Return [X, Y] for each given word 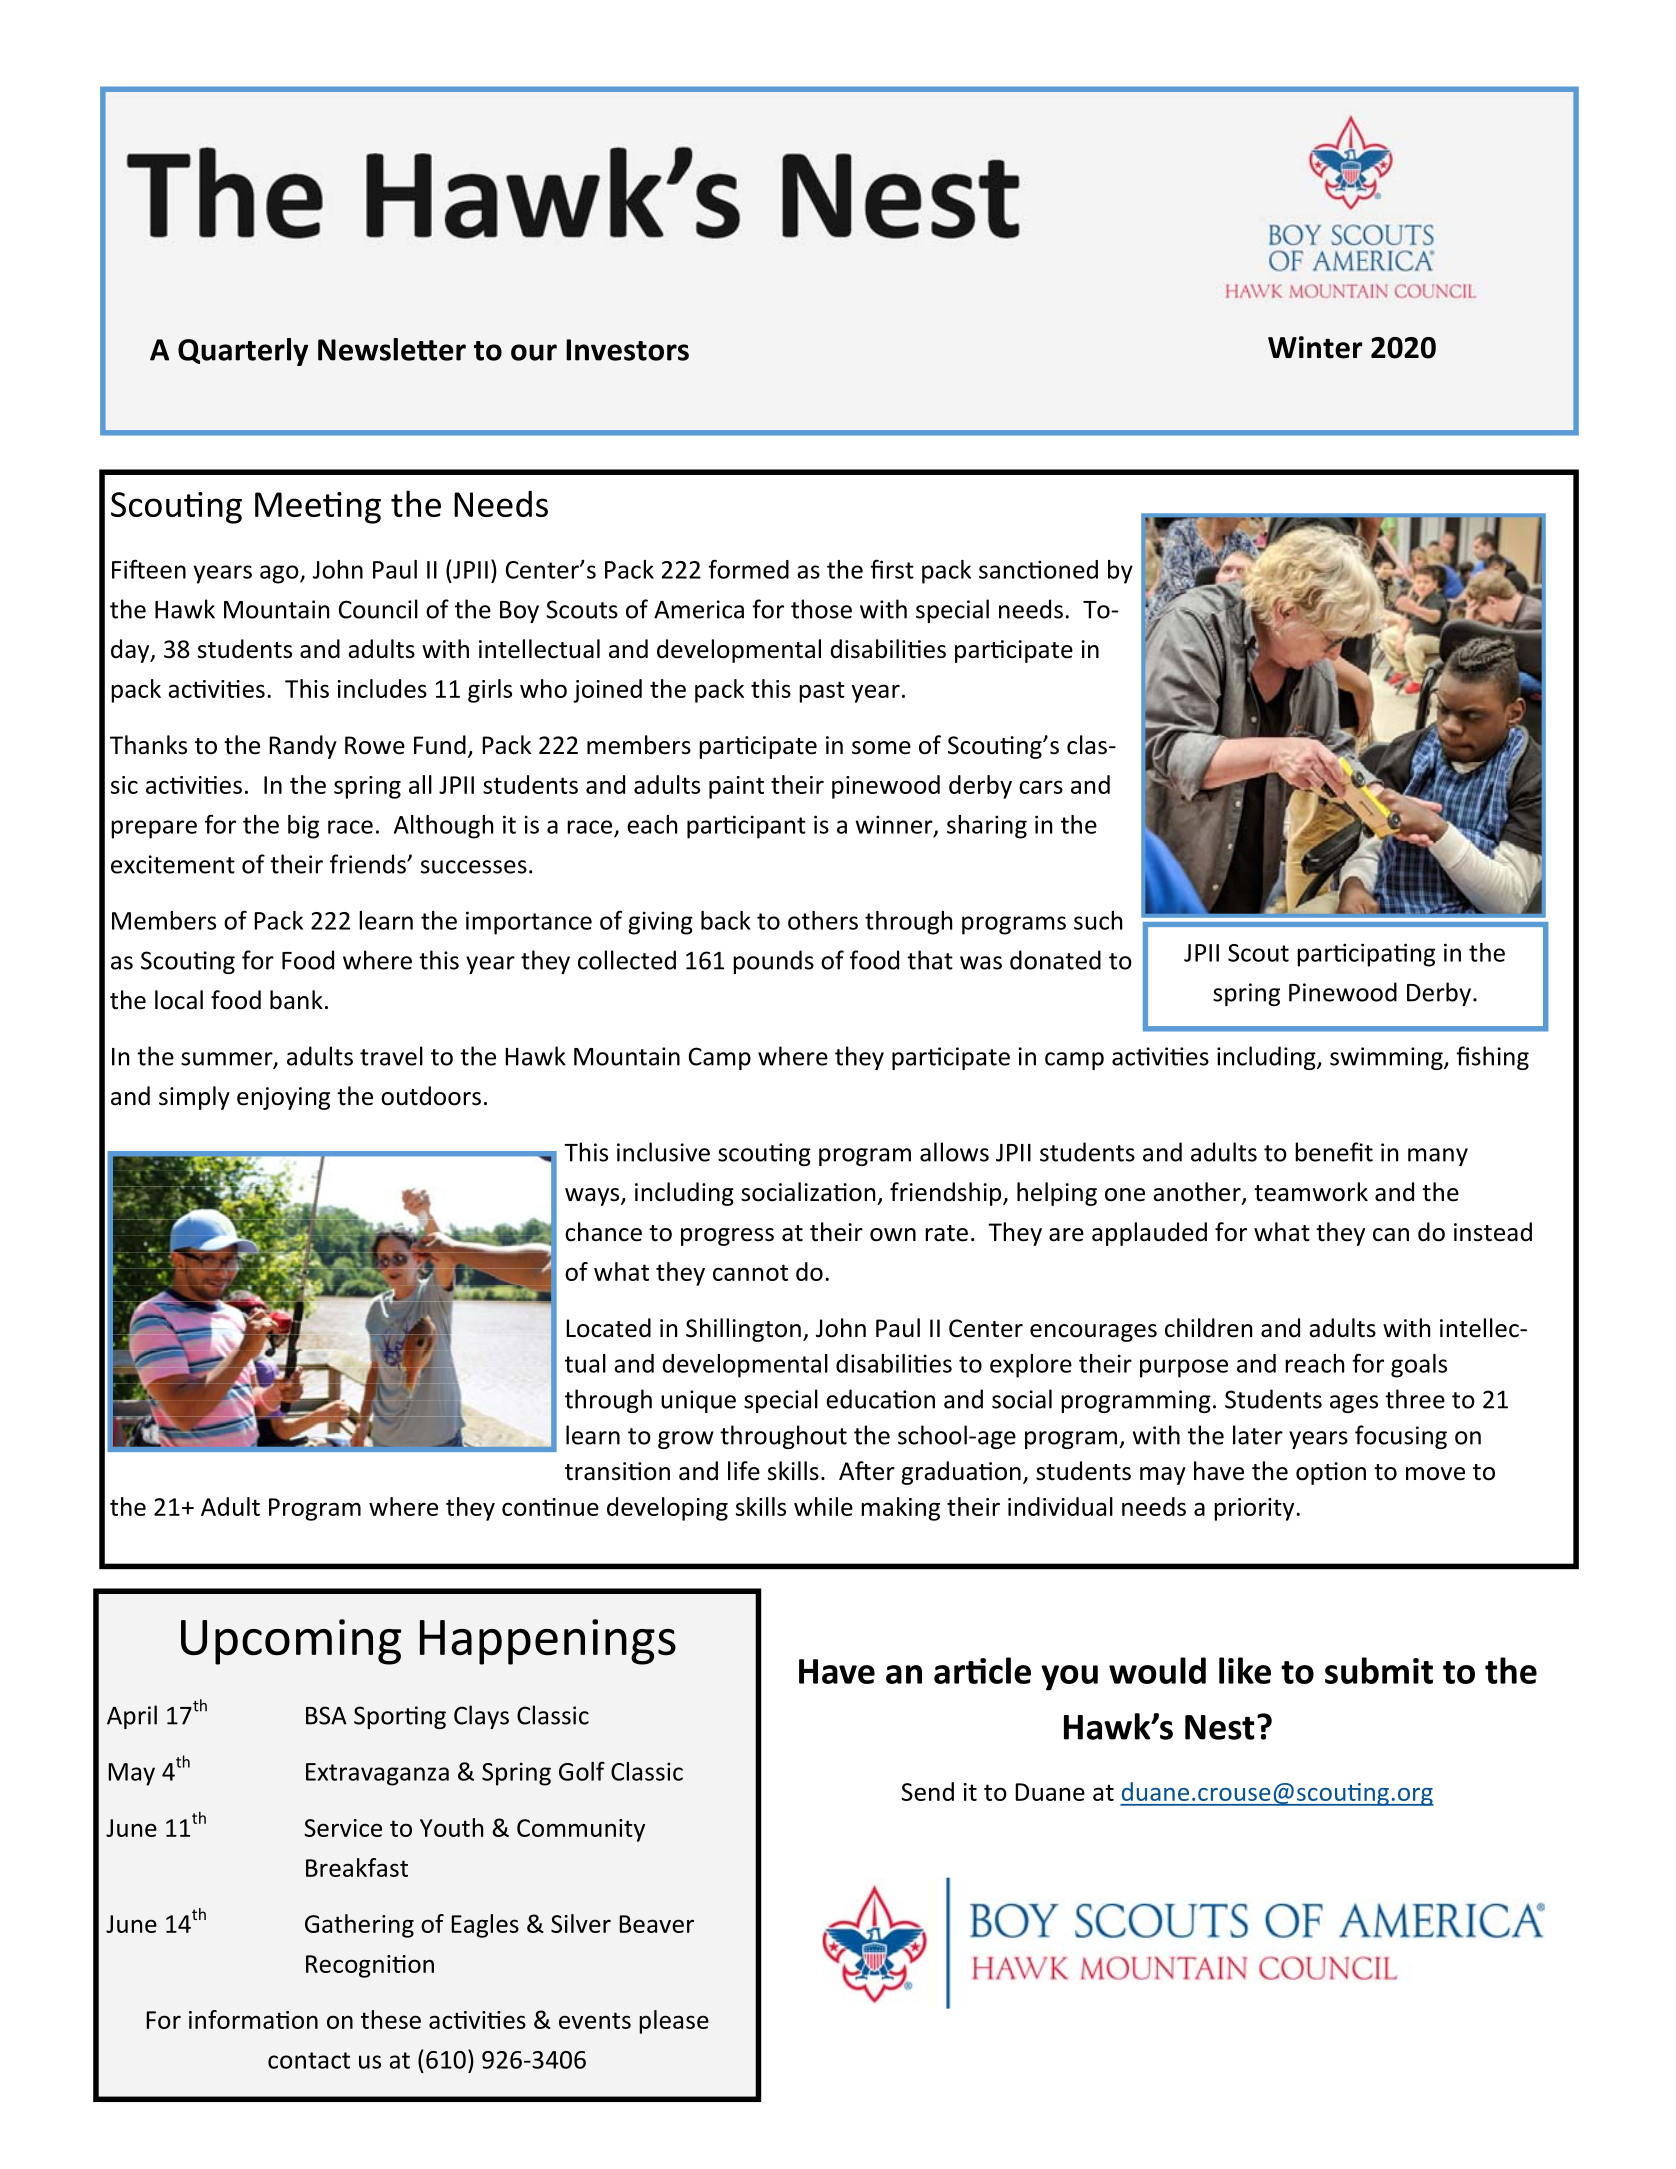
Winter [1315, 347]
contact [309, 2060]
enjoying [283, 1098]
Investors [627, 350]
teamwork [1311, 1192]
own [893, 1235]
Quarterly [243, 352]
